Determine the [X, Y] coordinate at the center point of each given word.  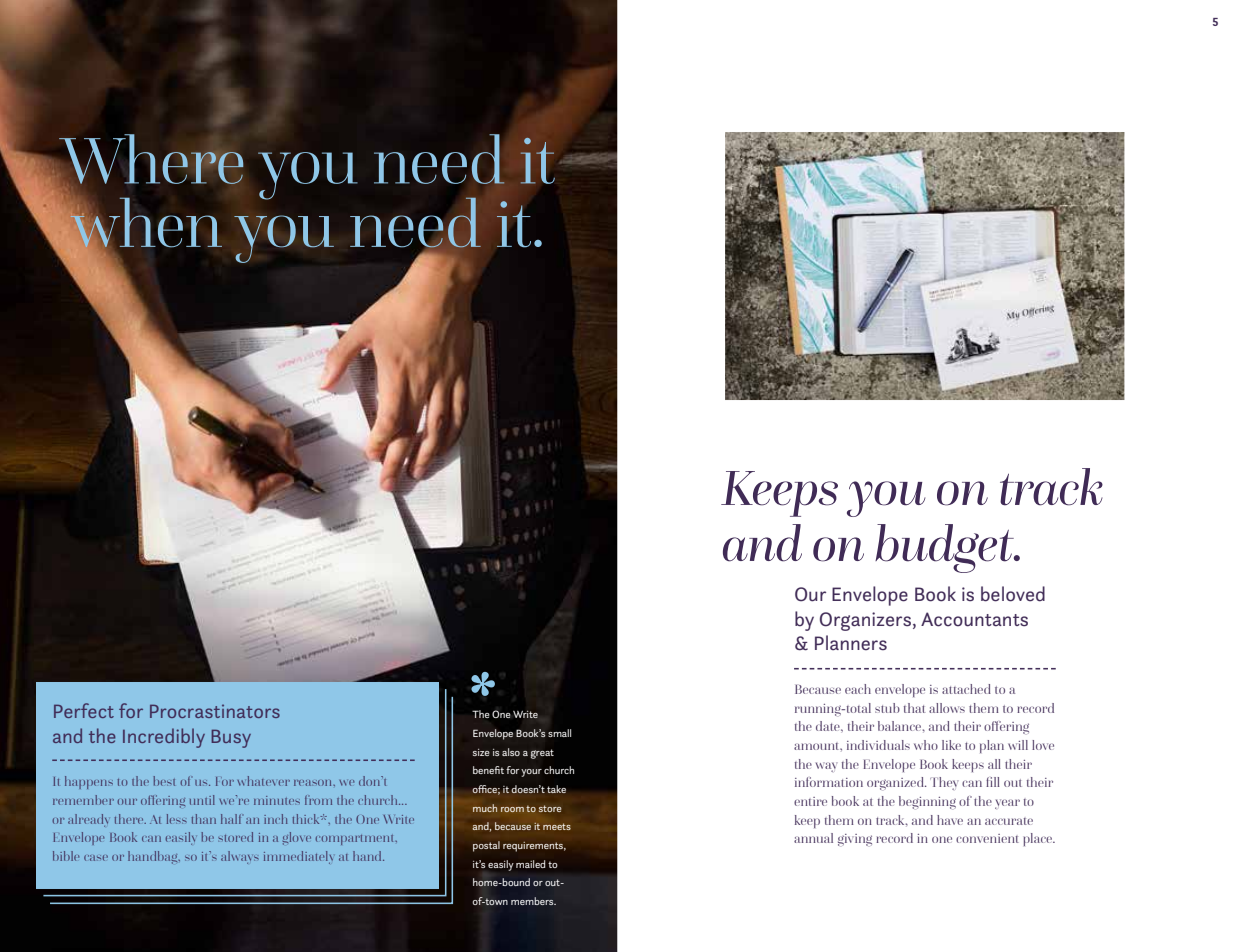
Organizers [865, 621]
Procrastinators [215, 711]
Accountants [974, 619]
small [559, 733]
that [914, 708]
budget [945, 548]
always [240, 857]
